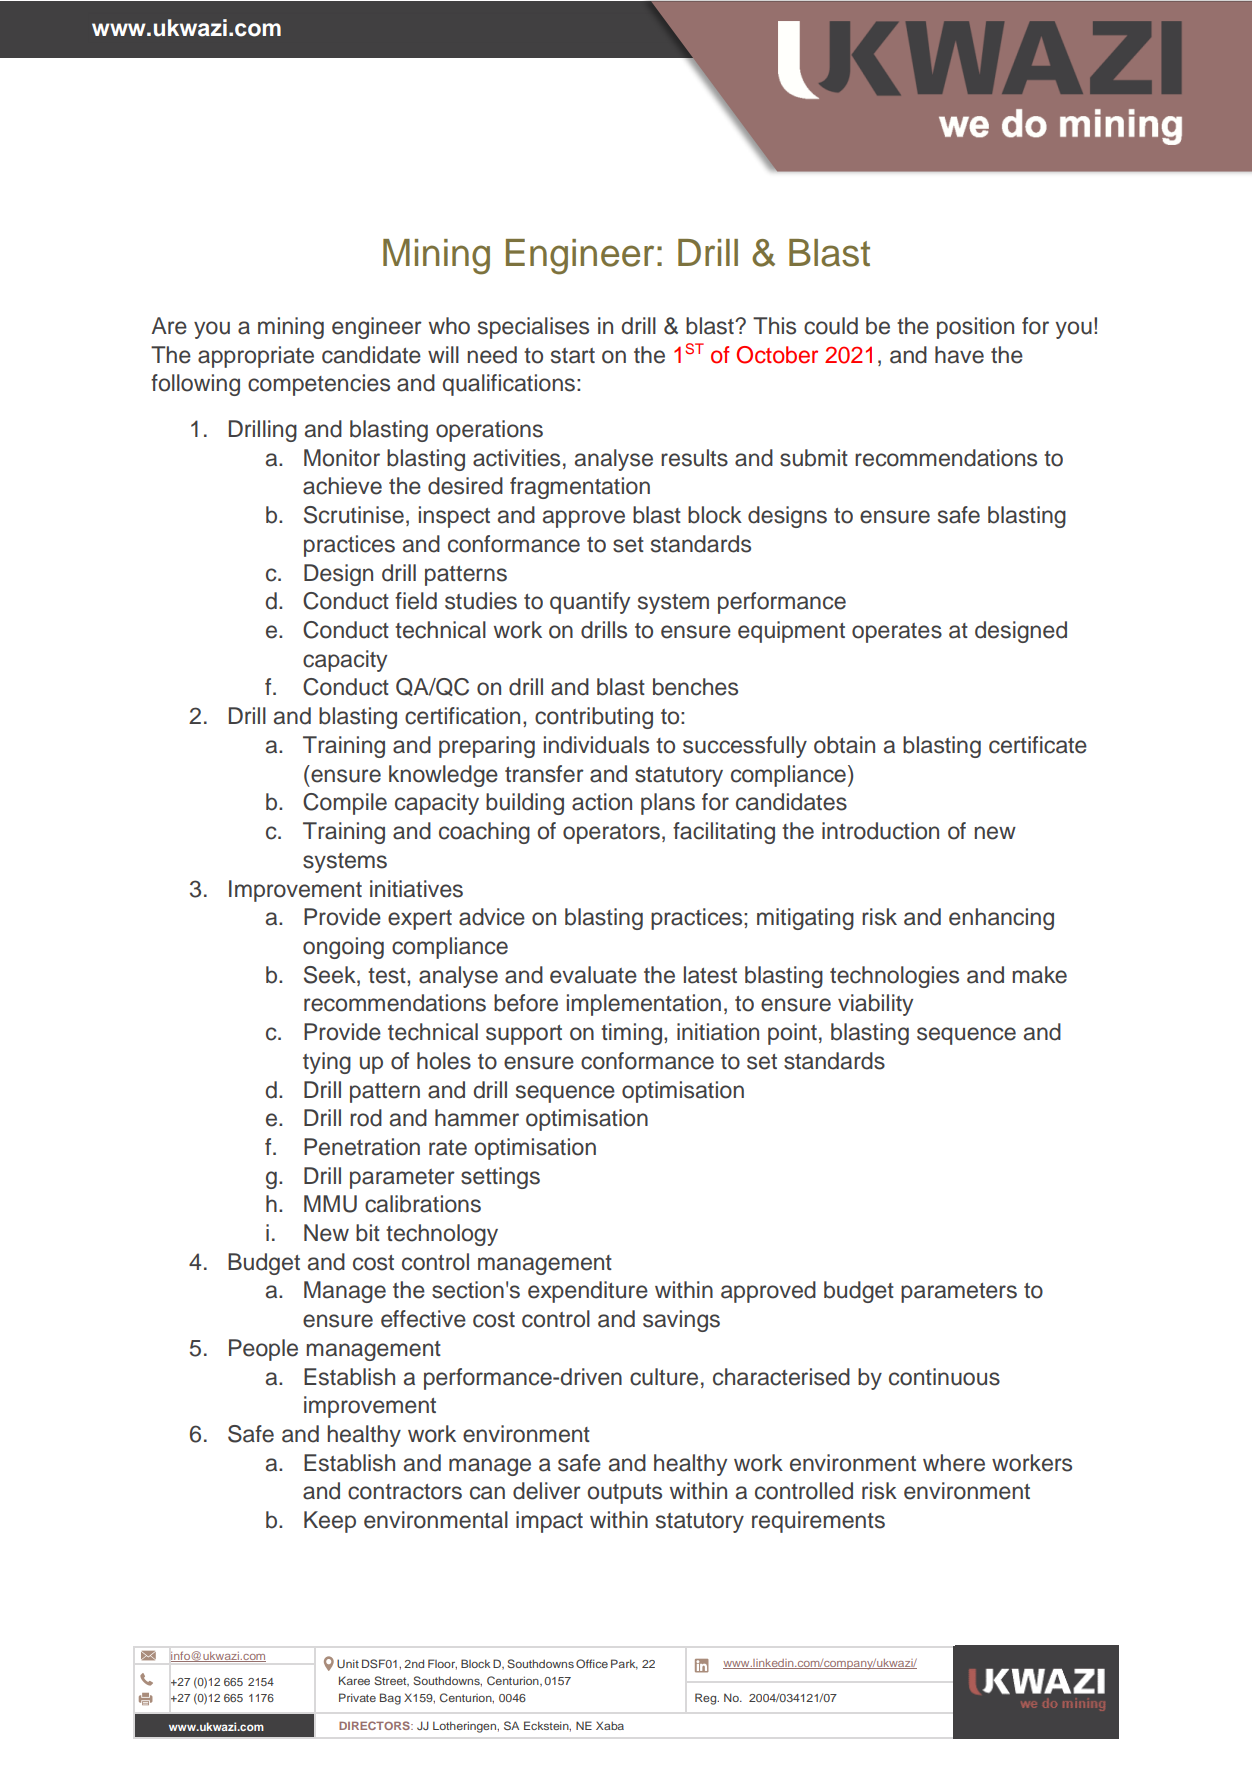 This page has height=1771, width=1252. What do you see at coordinates (875, 1005) in the page?
I see `viability` at bounding box center [875, 1005].
